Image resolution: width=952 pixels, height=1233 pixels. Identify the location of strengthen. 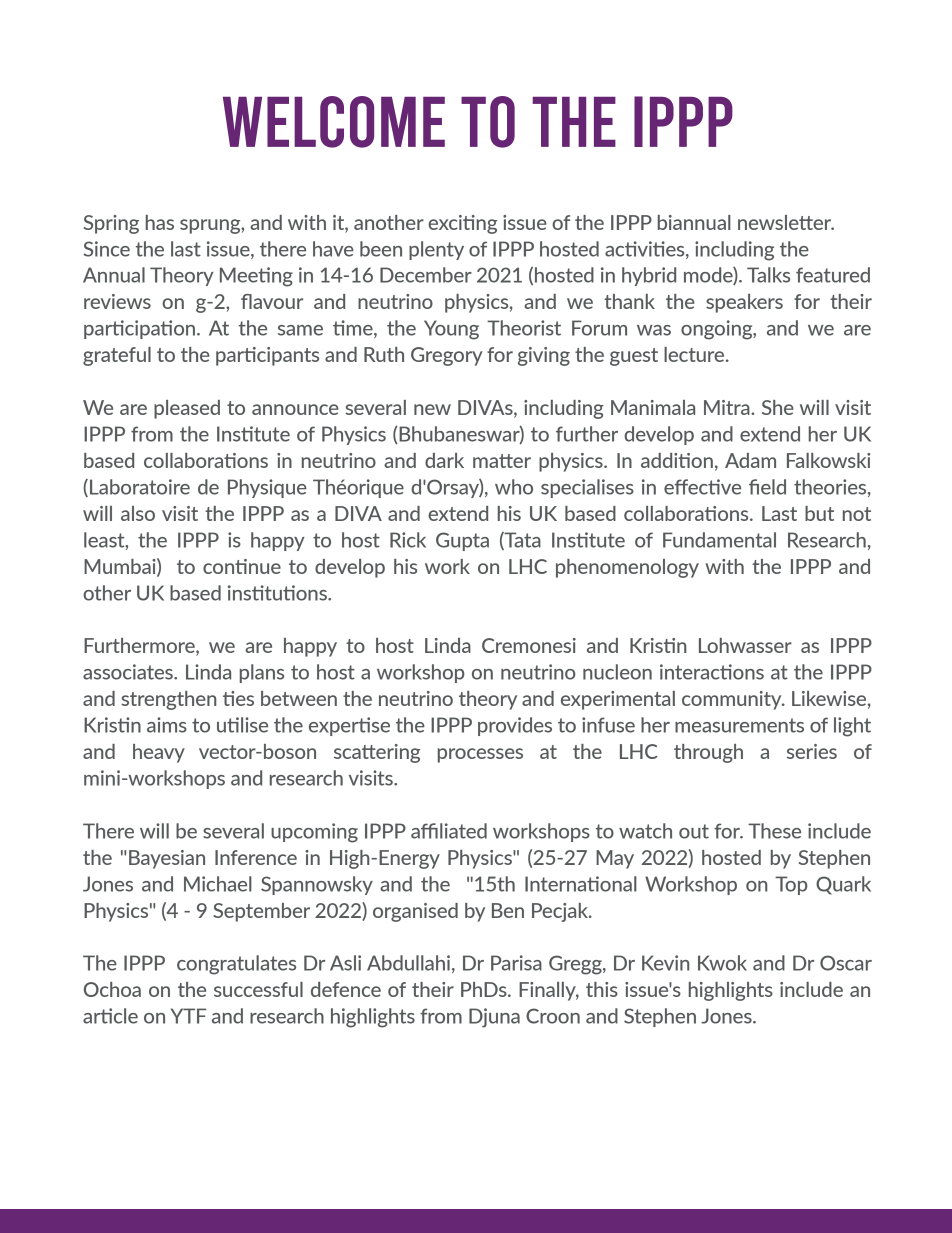
(169, 700).
